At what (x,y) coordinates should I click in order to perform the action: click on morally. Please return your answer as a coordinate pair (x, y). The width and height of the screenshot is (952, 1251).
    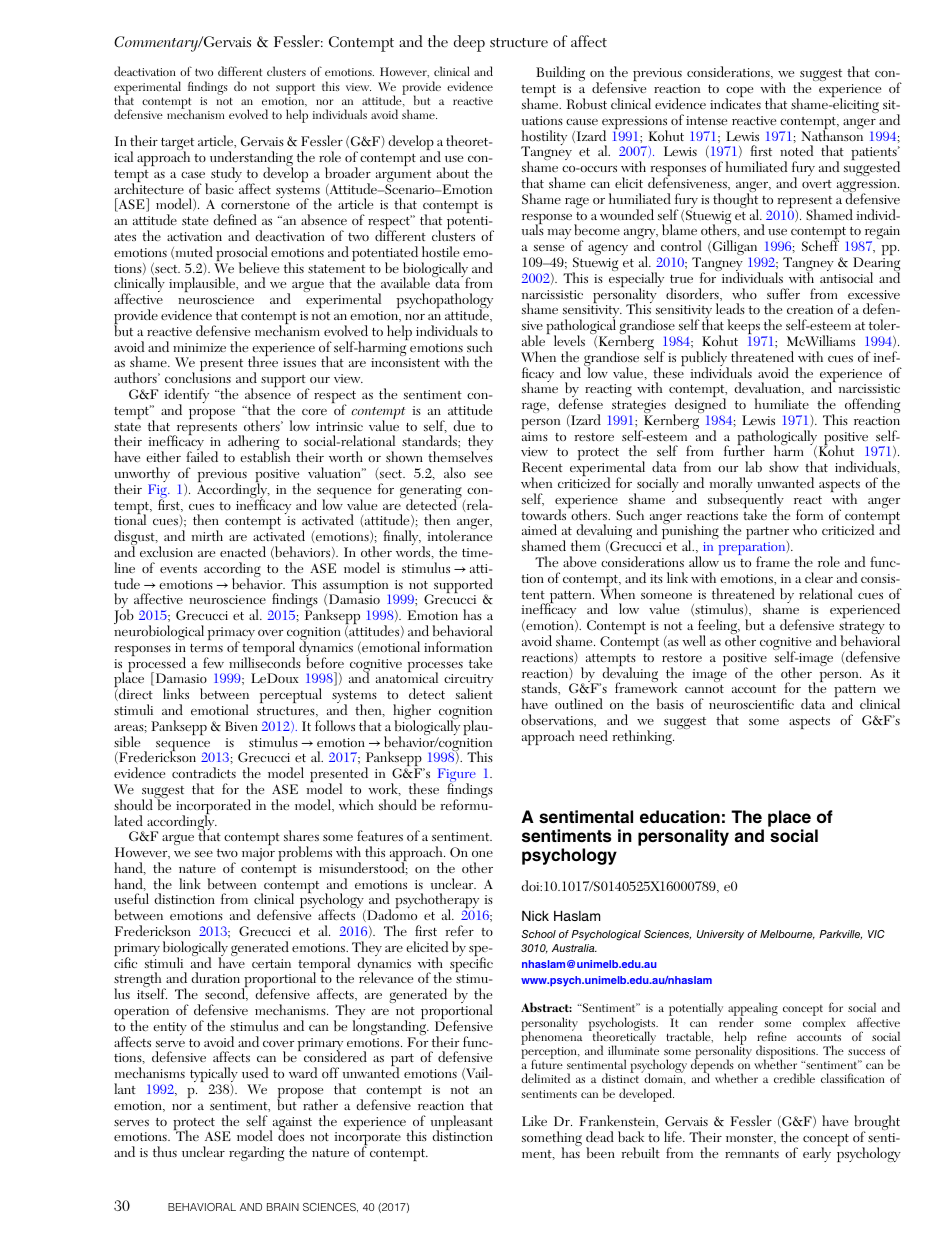
    Looking at the image, I should click on (731, 486).
